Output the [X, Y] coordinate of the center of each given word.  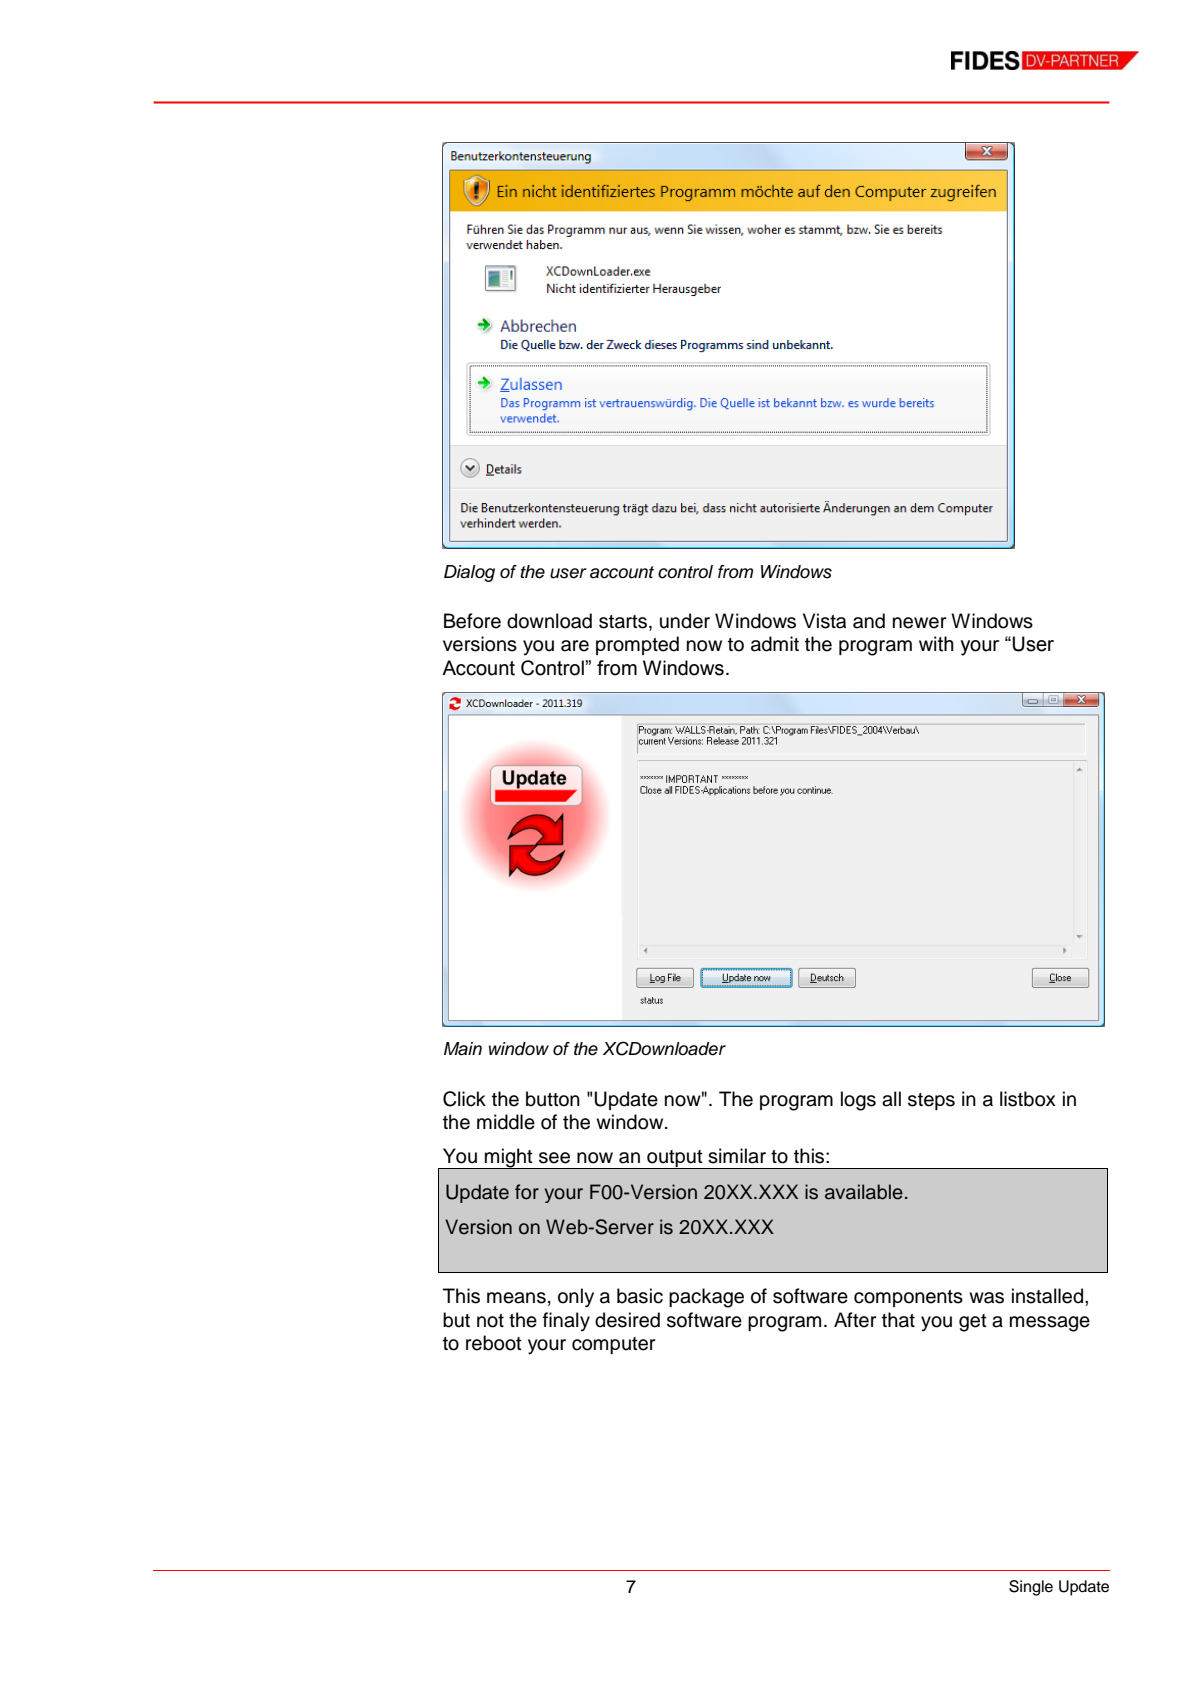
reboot [494, 1343]
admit [775, 644]
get [973, 1323]
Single [1031, 1588]
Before [472, 621]
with [936, 644]
